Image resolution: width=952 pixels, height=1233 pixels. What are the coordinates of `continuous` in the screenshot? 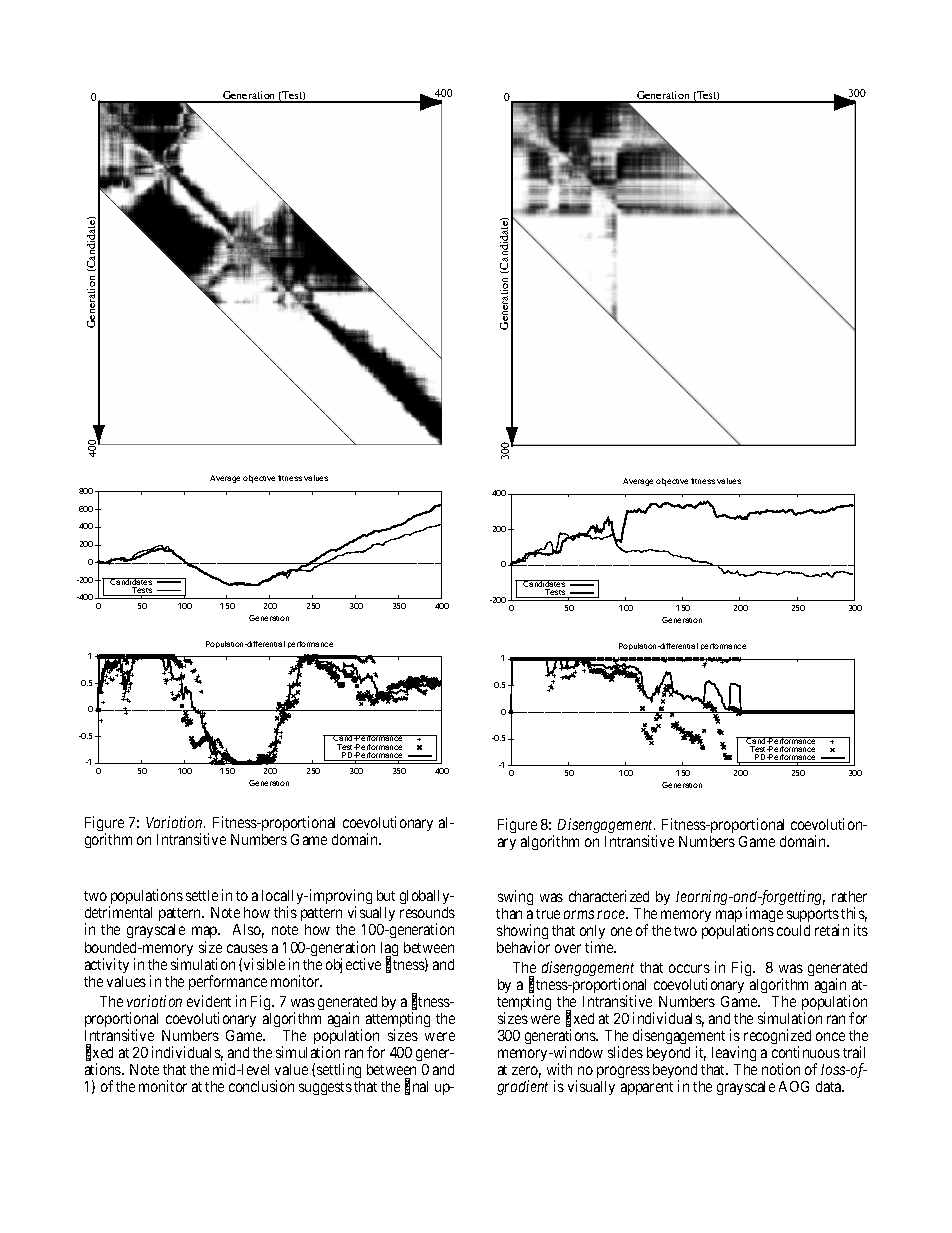 It's located at (806, 1052).
